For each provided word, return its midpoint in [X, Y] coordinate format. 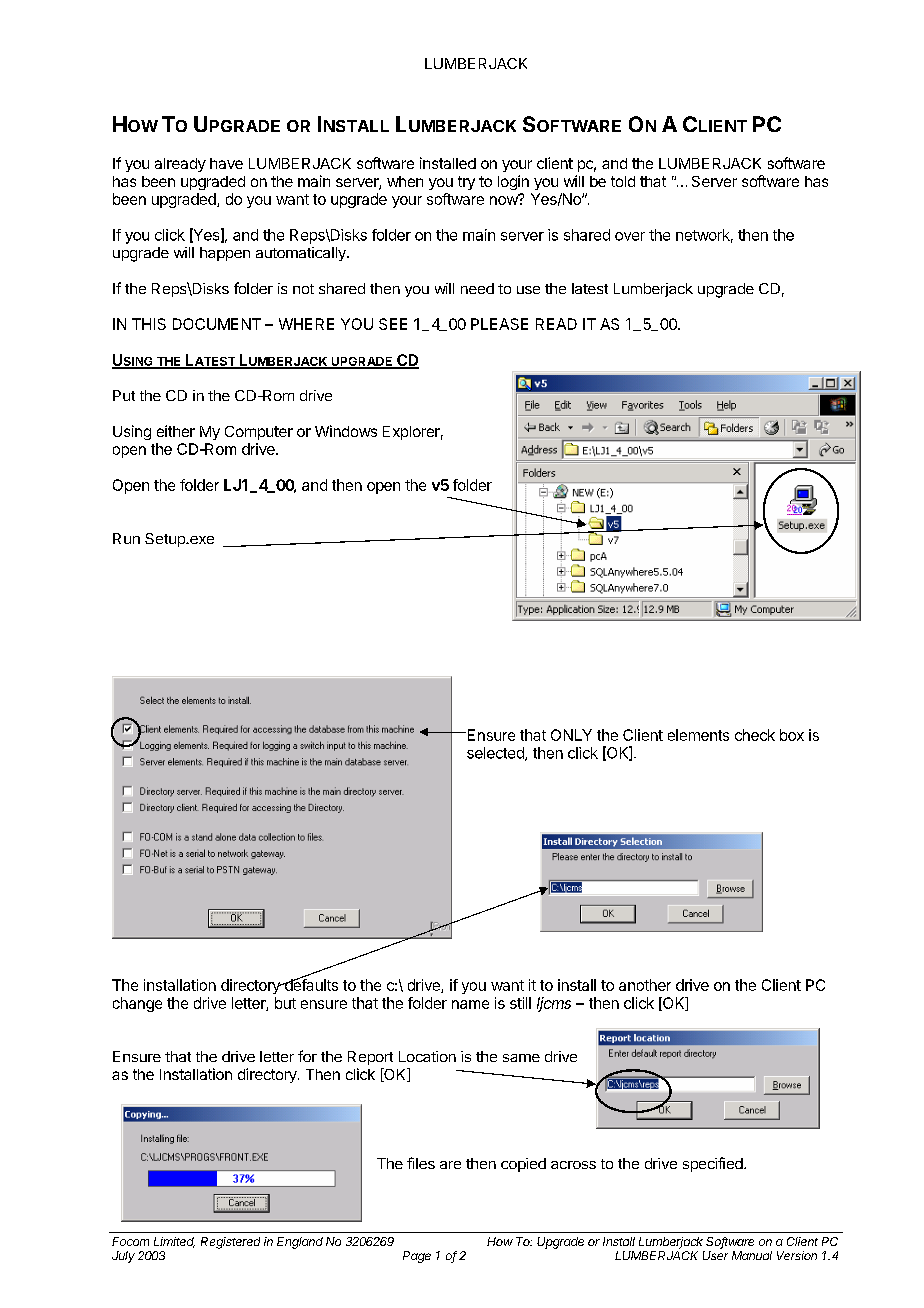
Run [126, 538]
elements [698, 735]
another [645, 985]
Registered [230, 1243]
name [470, 1004]
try [466, 183]
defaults [310, 984]
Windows [346, 431]
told [623, 181]
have [226, 163]
